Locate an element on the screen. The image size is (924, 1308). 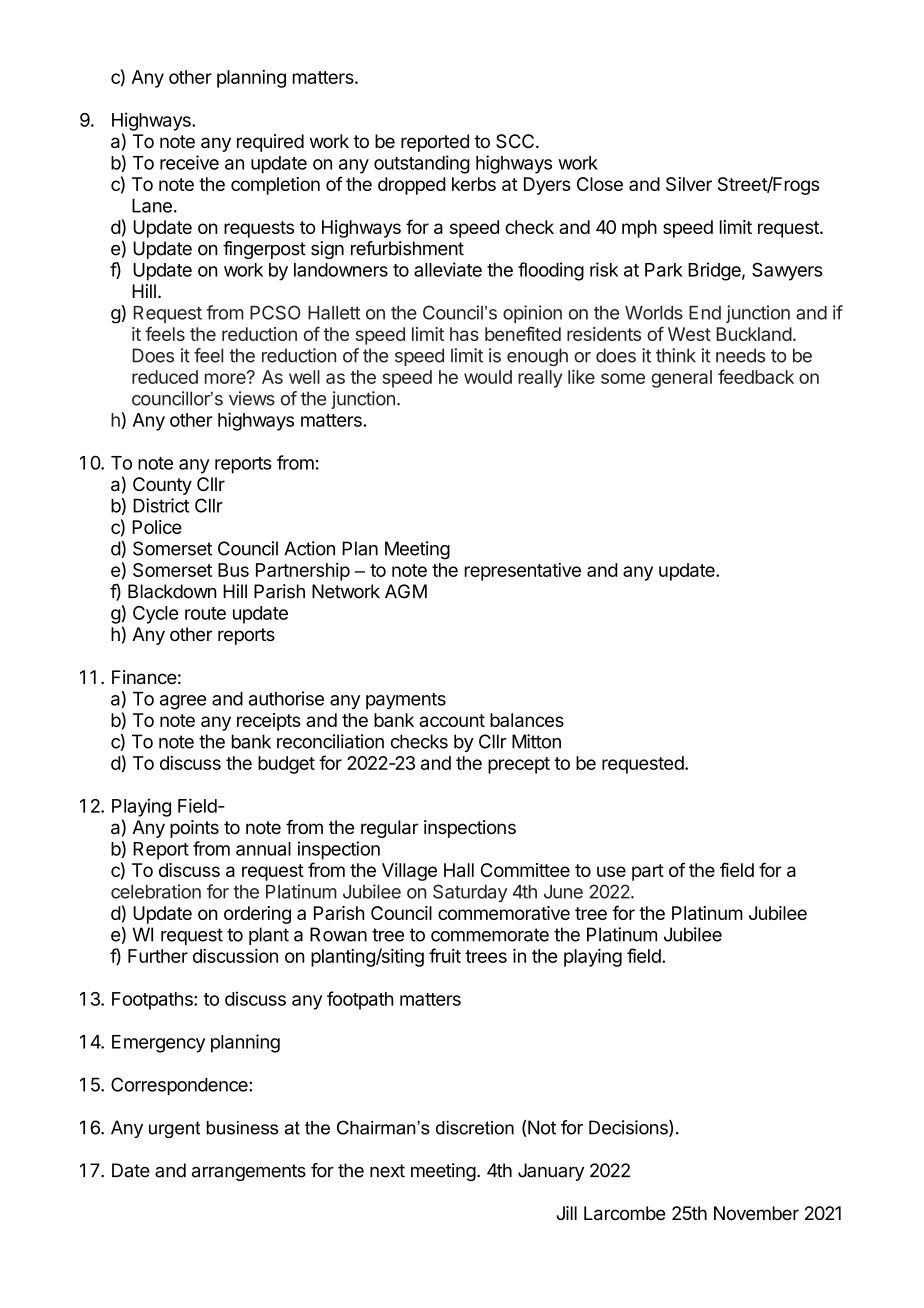
November is located at coordinates (756, 1213).
